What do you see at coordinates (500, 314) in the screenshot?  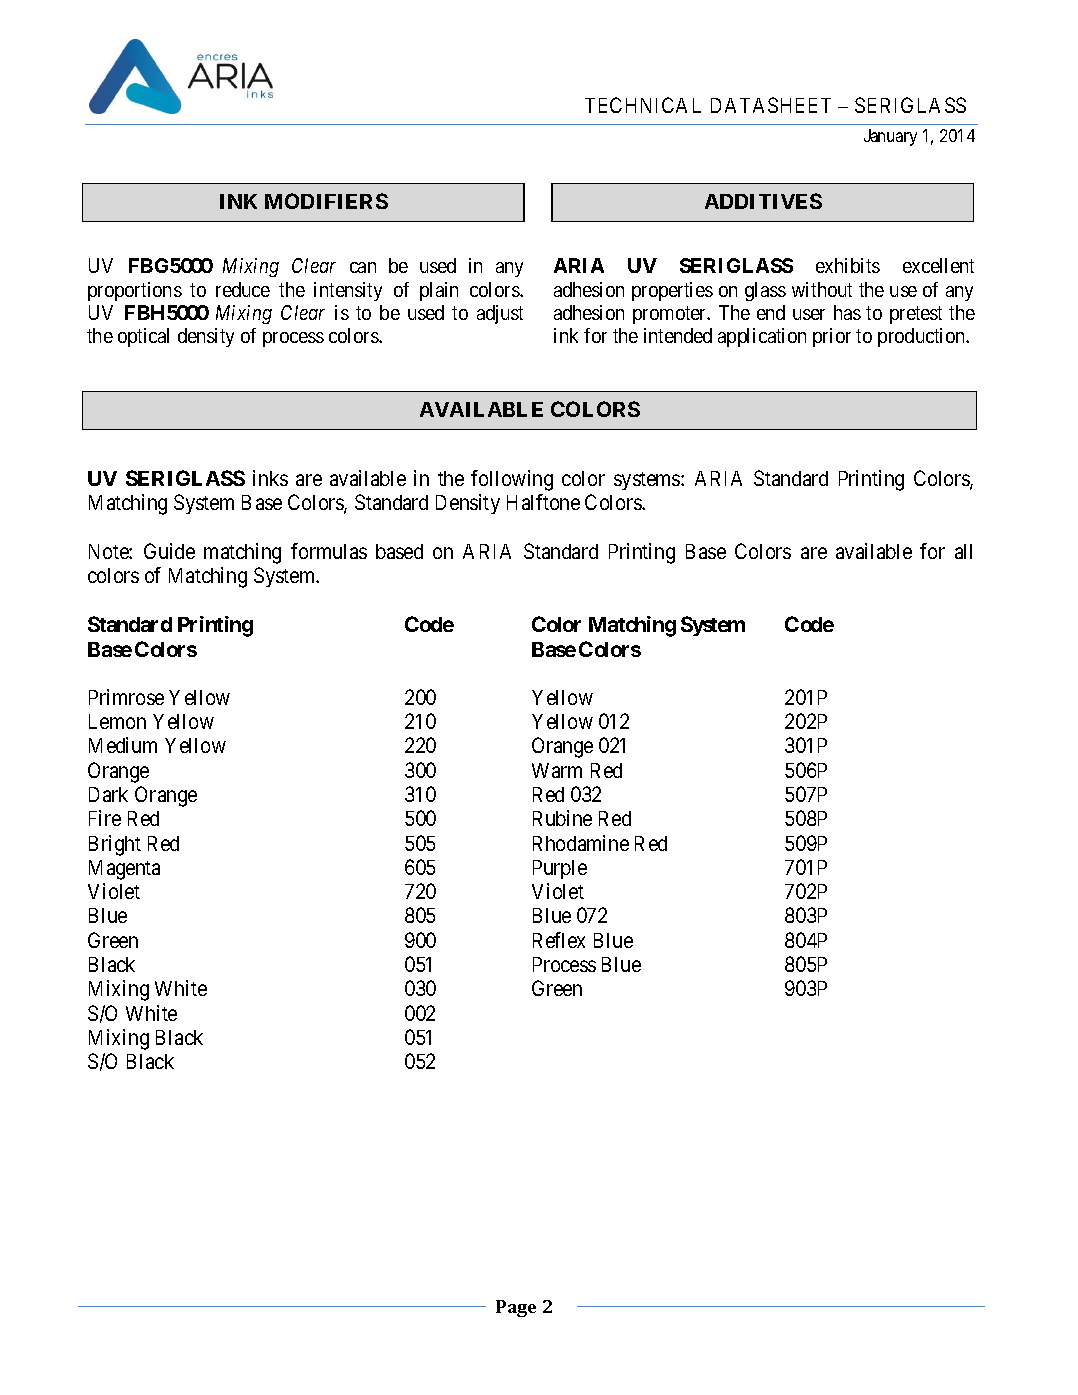 I see `adjust` at bounding box center [500, 314].
